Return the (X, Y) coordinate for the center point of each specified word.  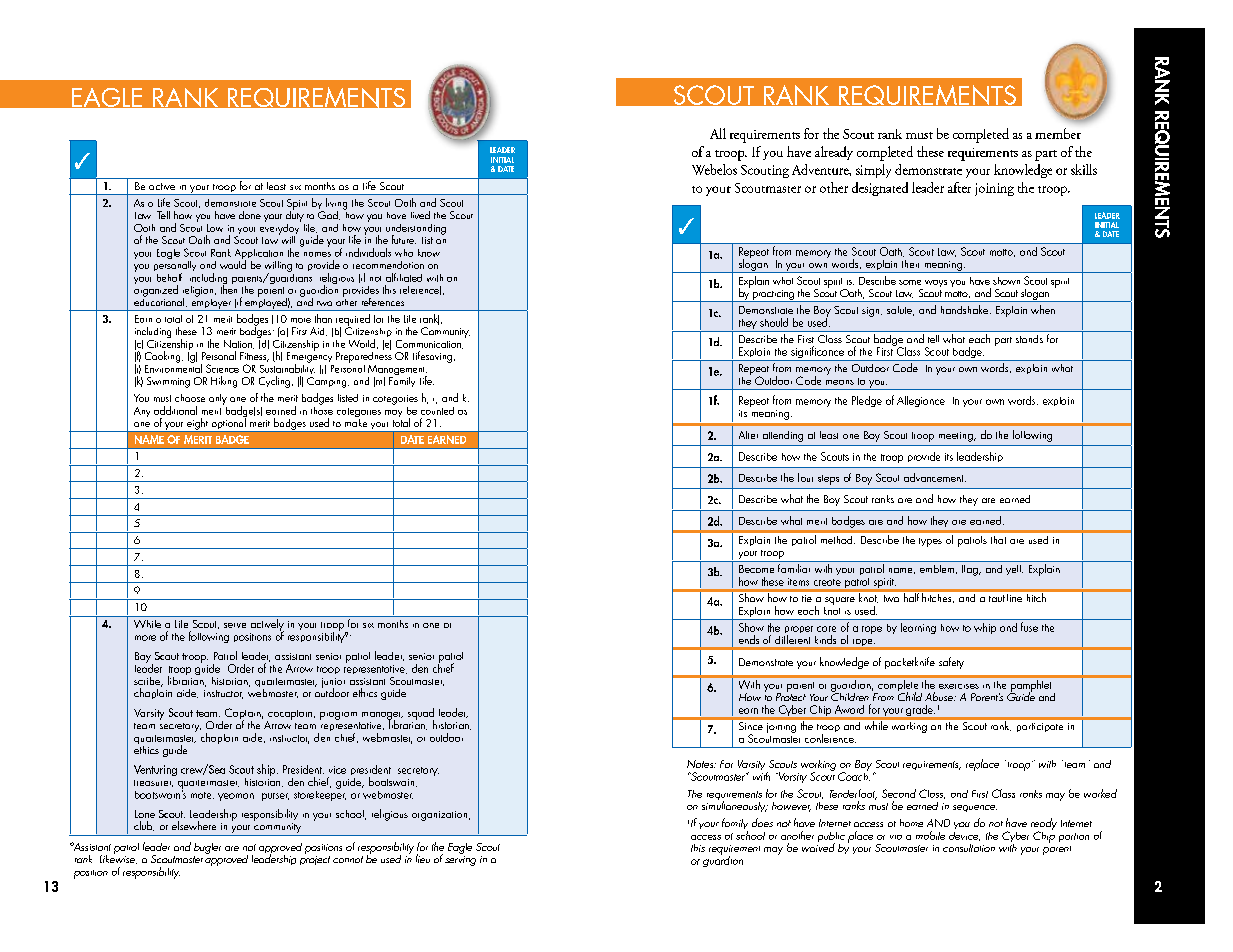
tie (807, 598)
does (762, 822)
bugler (207, 848)
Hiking (224, 382)
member (1058, 133)
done (250, 215)
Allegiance (921, 401)
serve (235, 625)
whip (985, 628)
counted (437, 409)
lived (420, 215)
